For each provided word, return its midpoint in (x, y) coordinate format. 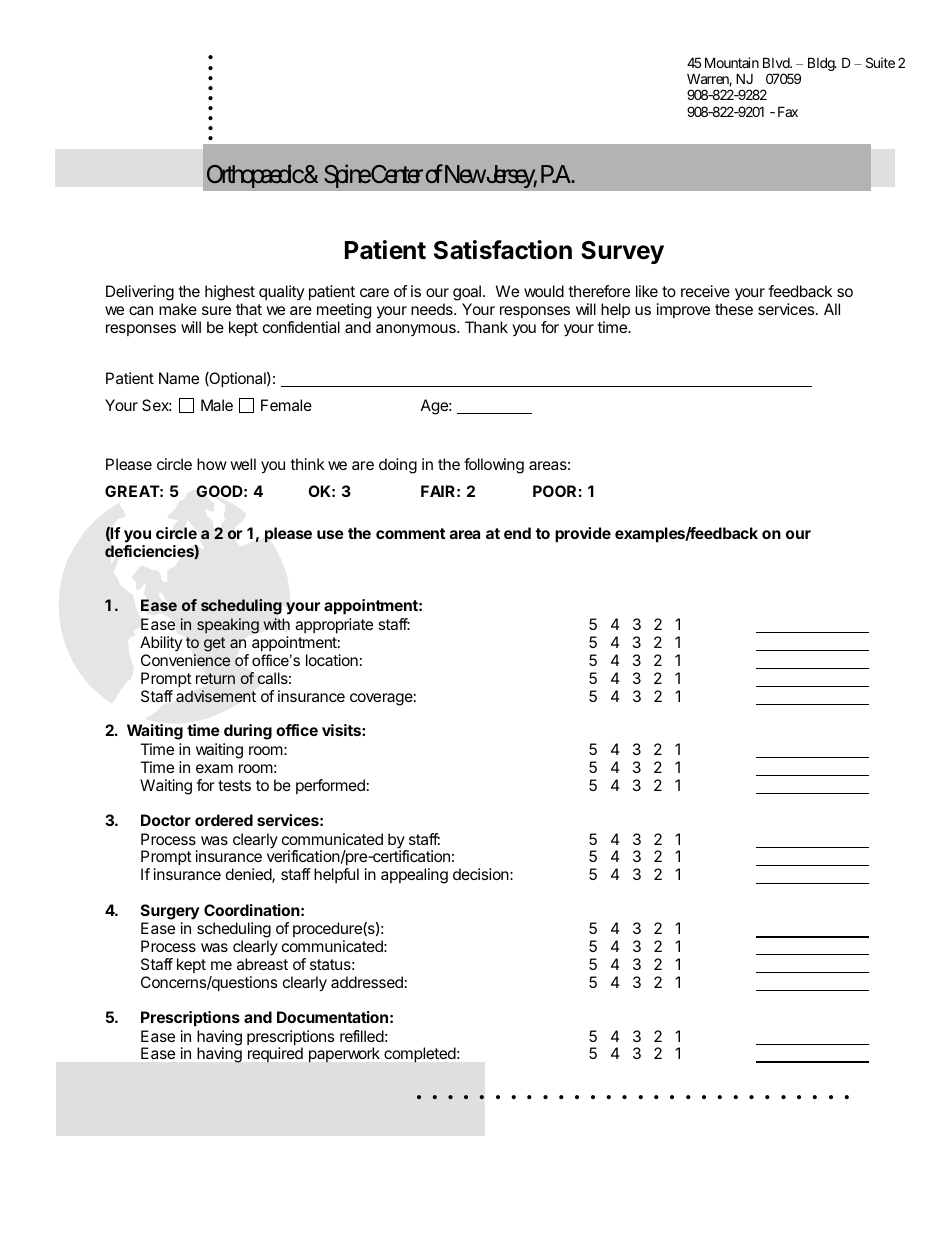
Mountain (732, 62)
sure (216, 310)
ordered (224, 820)
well (243, 464)
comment (410, 533)
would (544, 291)
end (517, 533)
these (734, 309)
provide (583, 535)
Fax (788, 111)
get (214, 644)
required (275, 1054)
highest (230, 294)
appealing (414, 876)
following (494, 466)
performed (330, 786)
